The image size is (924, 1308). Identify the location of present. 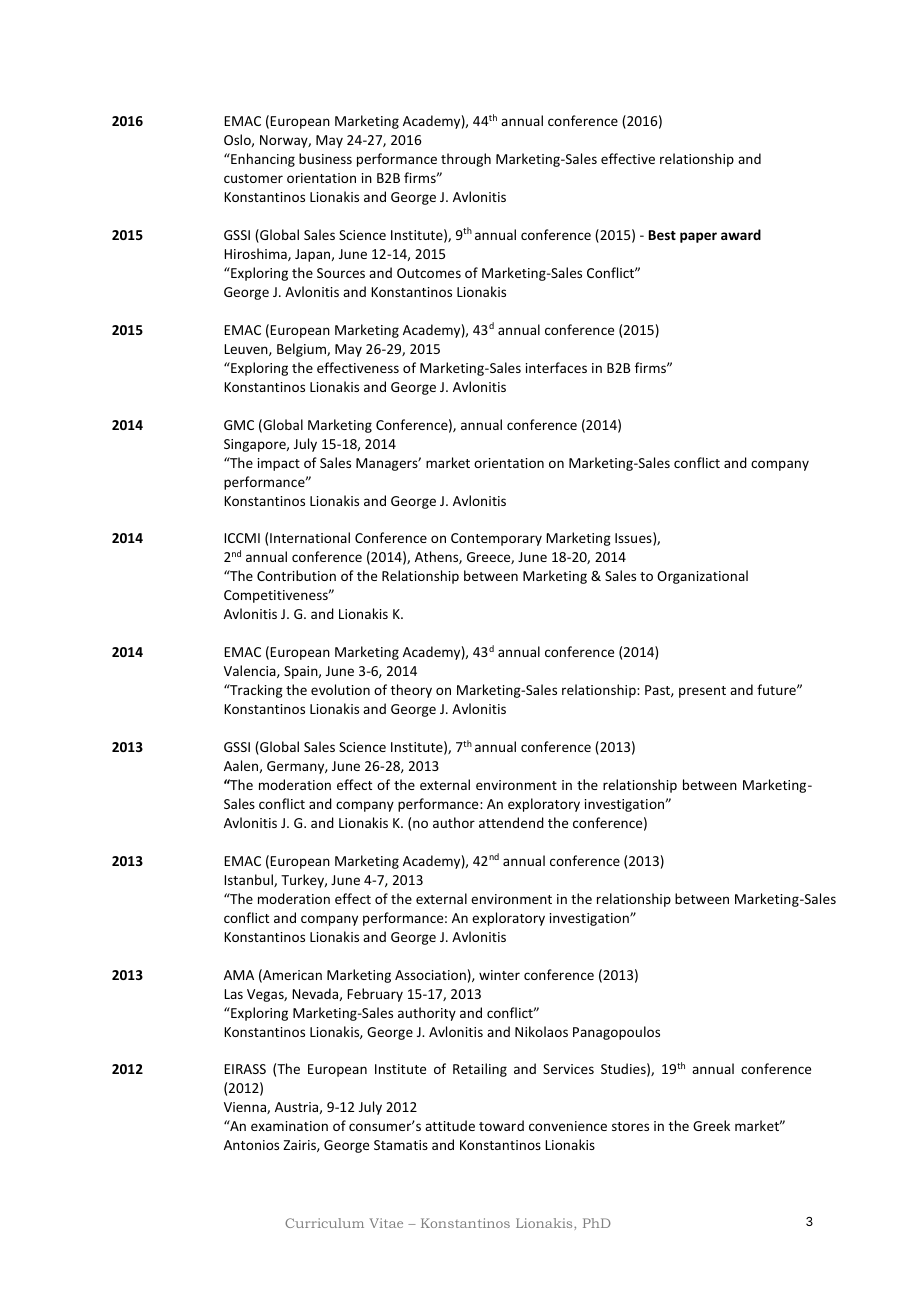
(702, 692).
